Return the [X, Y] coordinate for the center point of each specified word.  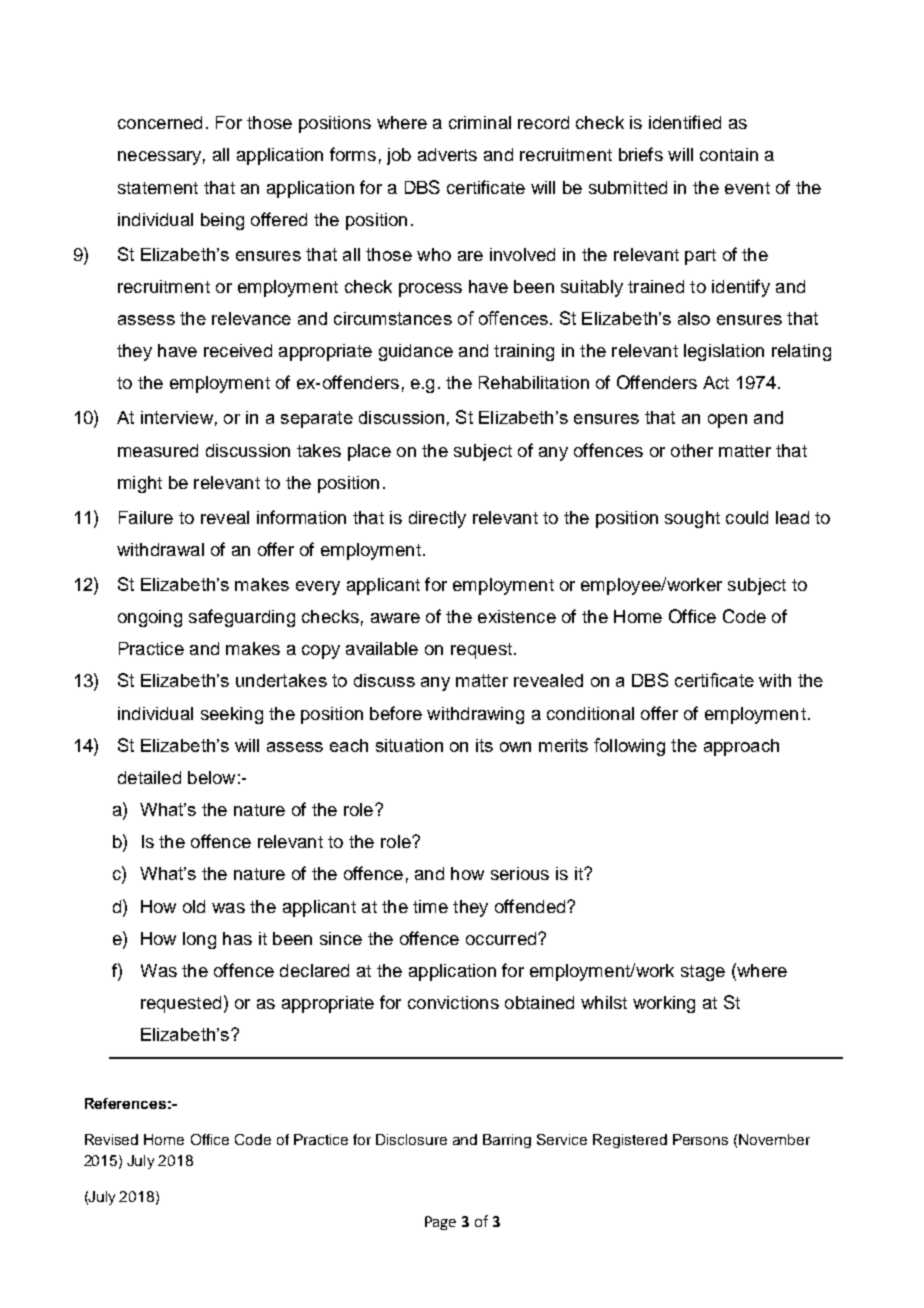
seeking [232, 715]
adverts [447, 154]
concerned [160, 122]
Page [440, 1223]
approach [741, 747]
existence [517, 616]
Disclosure [411, 1139]
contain [729, 154]
